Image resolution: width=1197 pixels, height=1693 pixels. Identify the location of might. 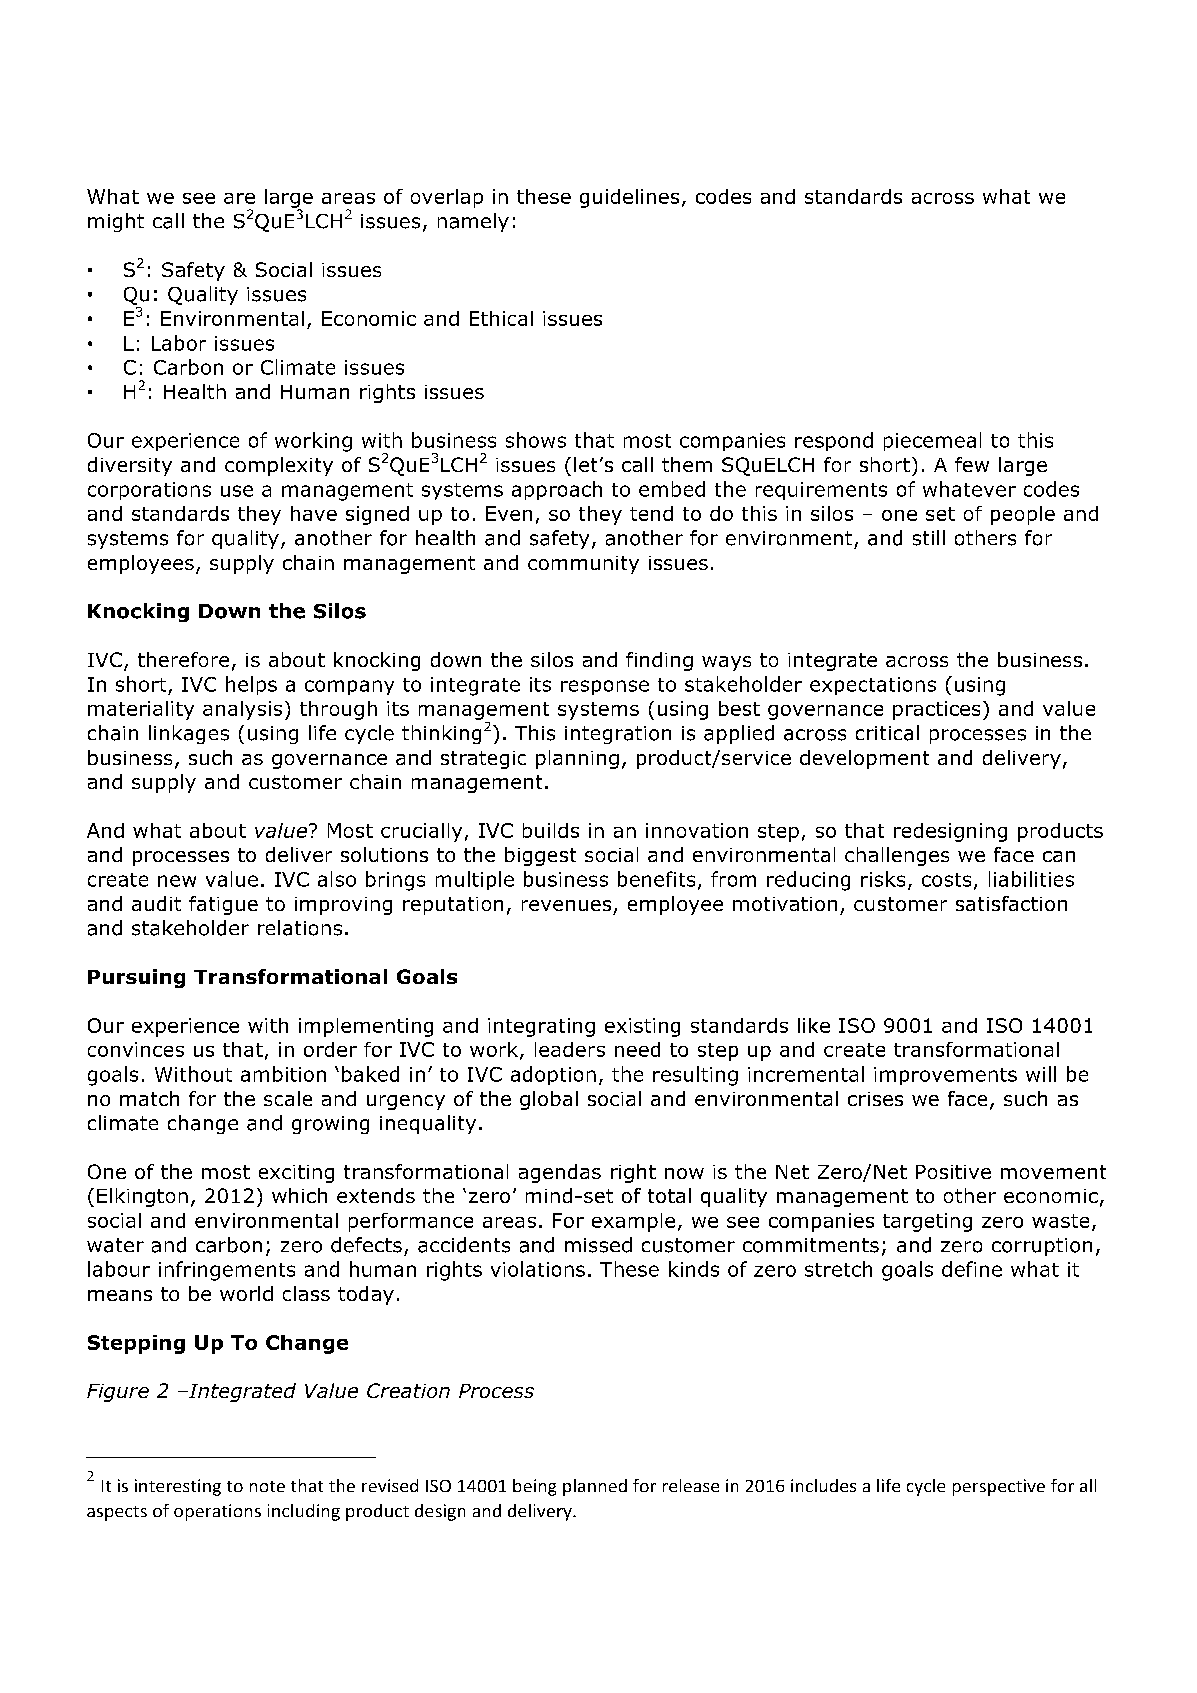
(116, 222).
